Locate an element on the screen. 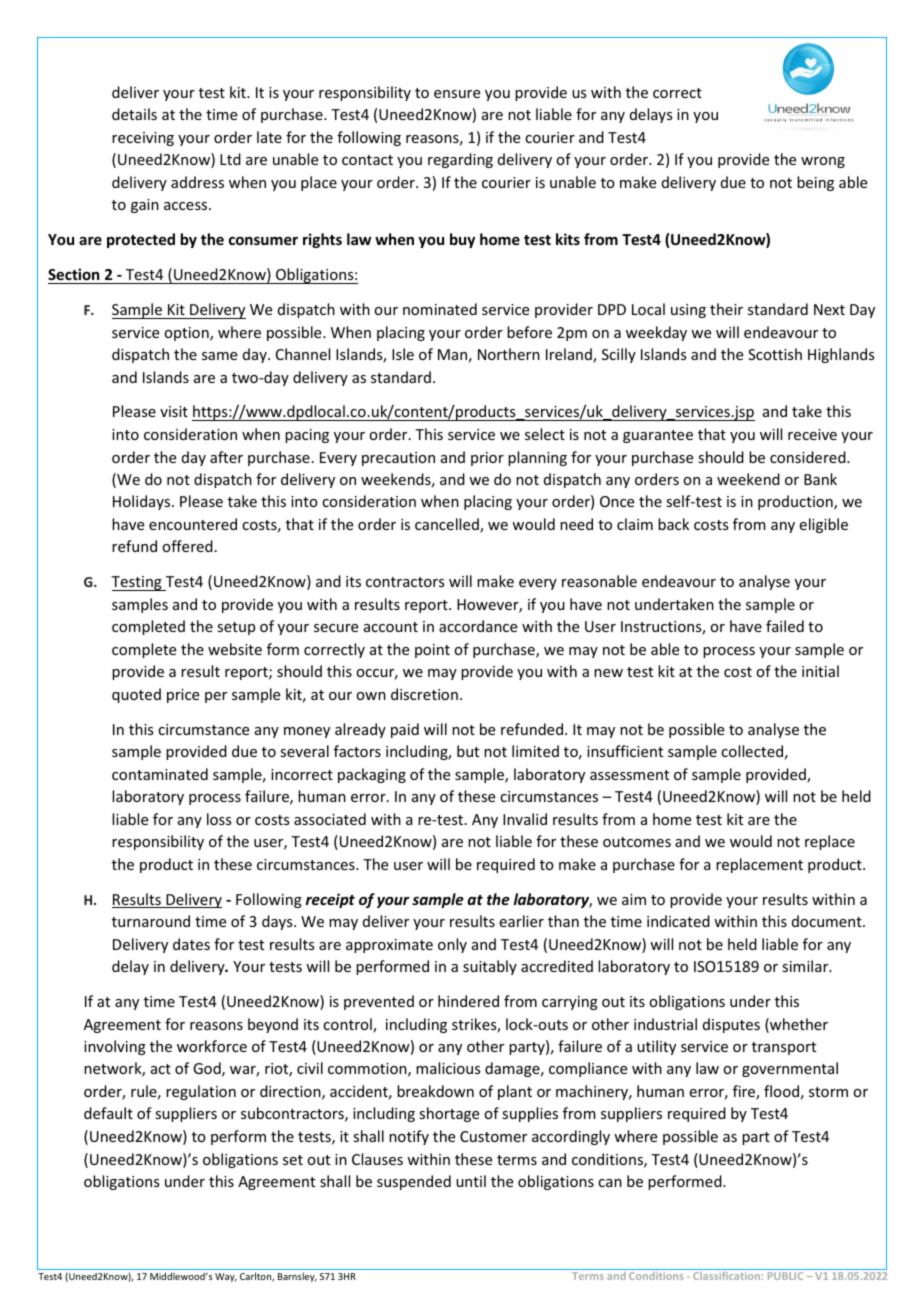 This screenshot has width=924, height=1307. receiving is located at coordinates (143, 139).
